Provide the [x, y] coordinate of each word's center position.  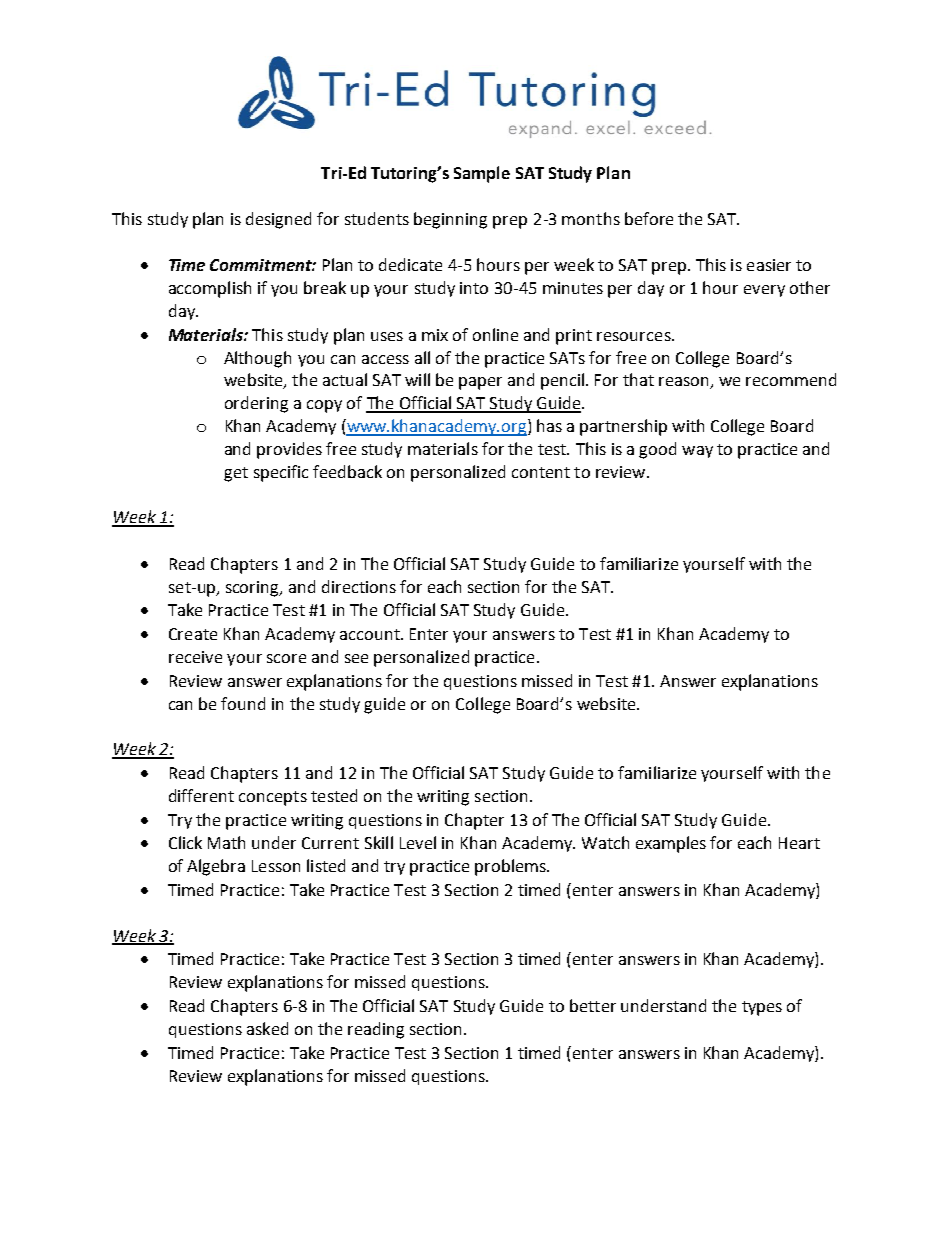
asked [267, 1028]
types [762, 1008]
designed [278, 220]
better [593, 1005]
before [649, 218]
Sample [482, 174]
